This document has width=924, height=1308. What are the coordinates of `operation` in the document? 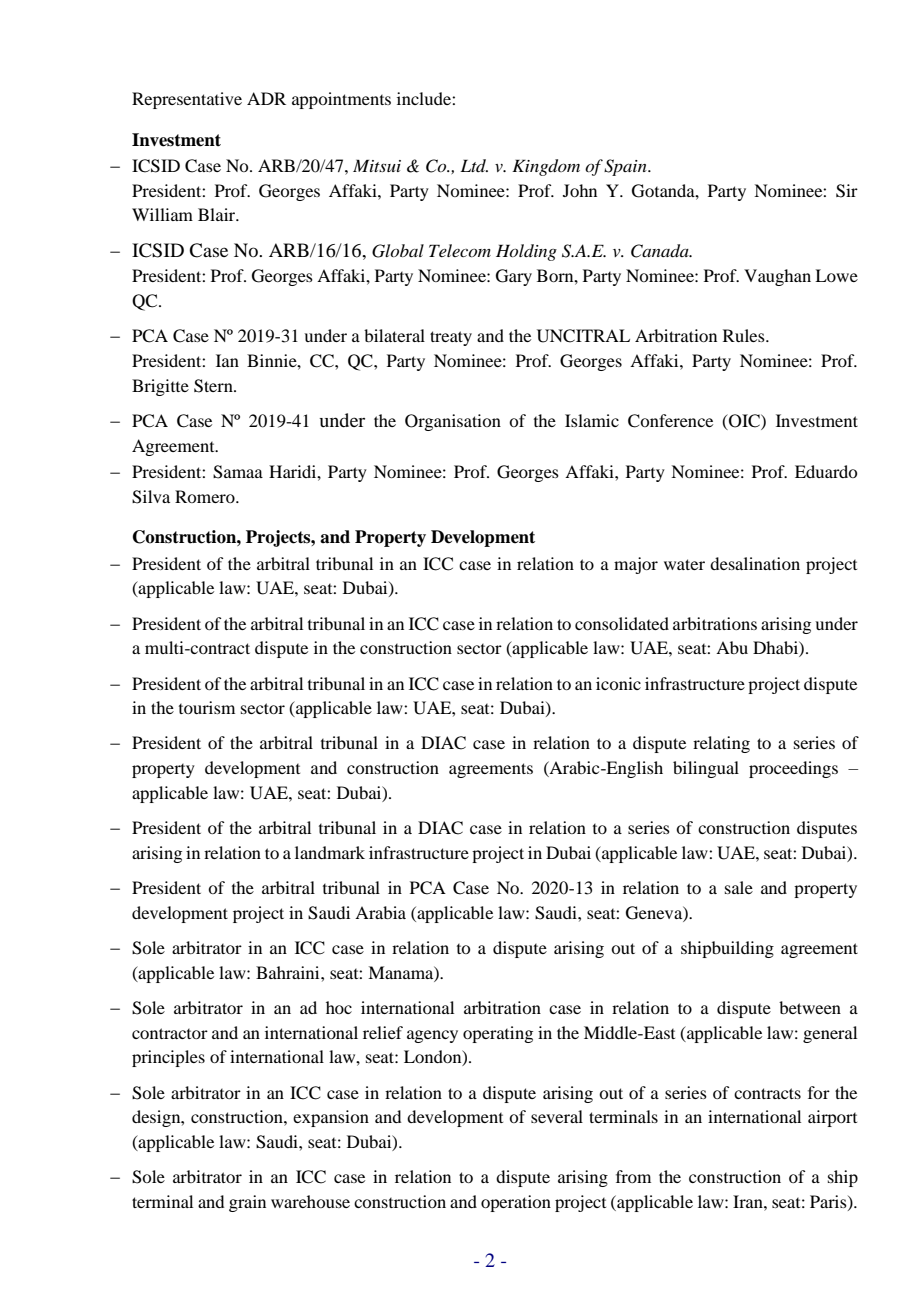 It's located at (516, 1203).
